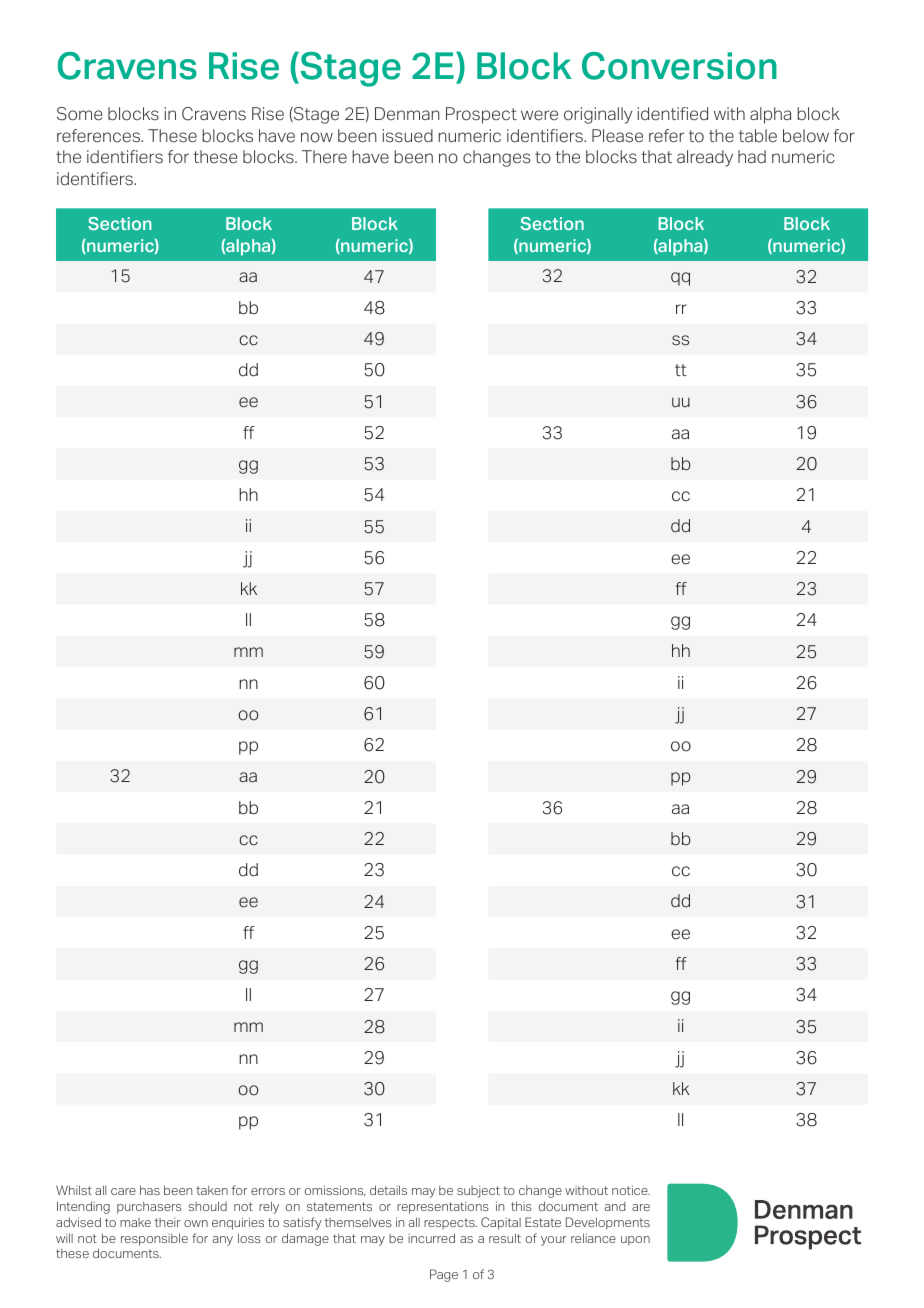  I want to click on responsible, so click(154, 1239).
